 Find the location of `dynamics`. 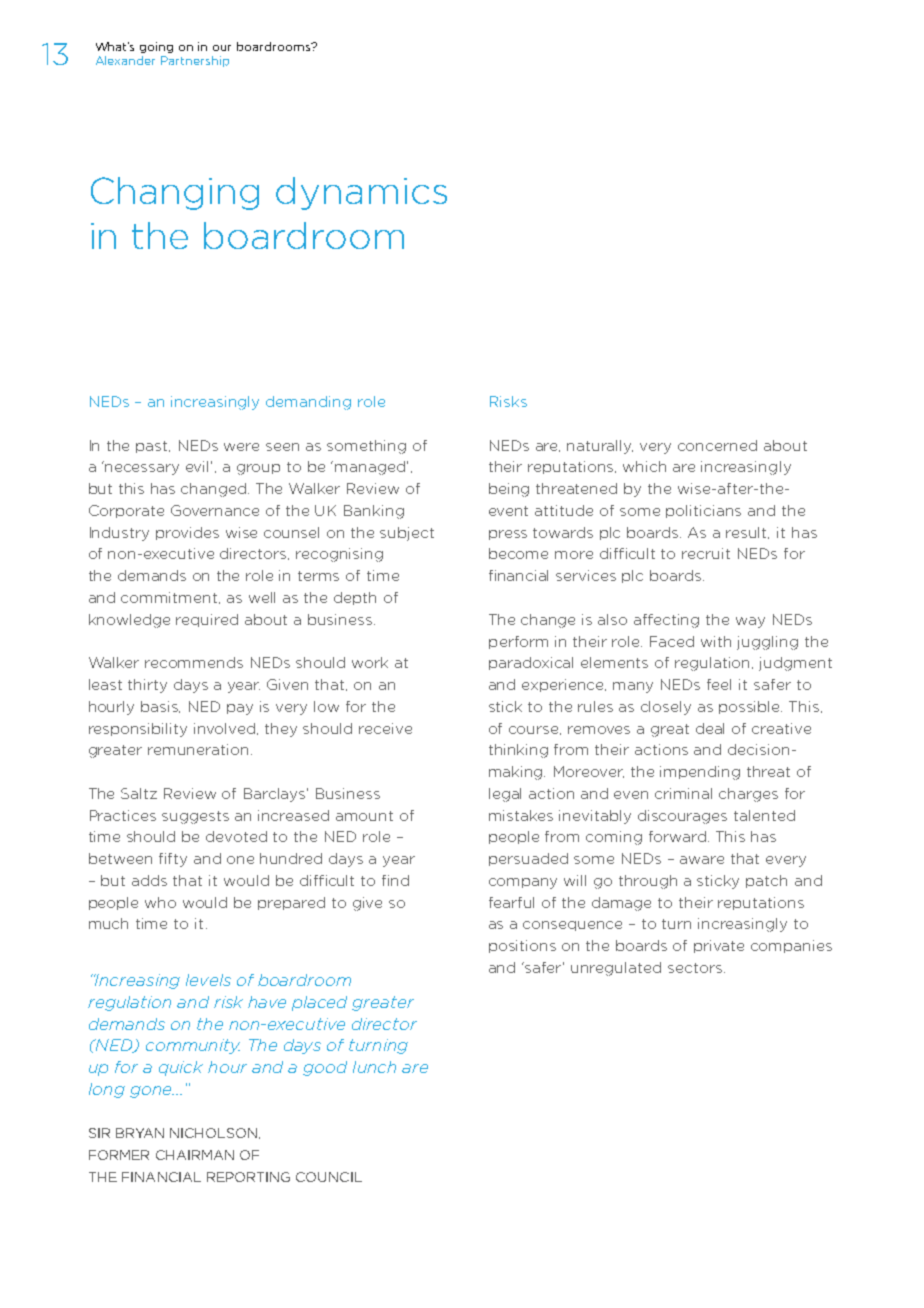

dynamics is located at coordinates (361, 193).
